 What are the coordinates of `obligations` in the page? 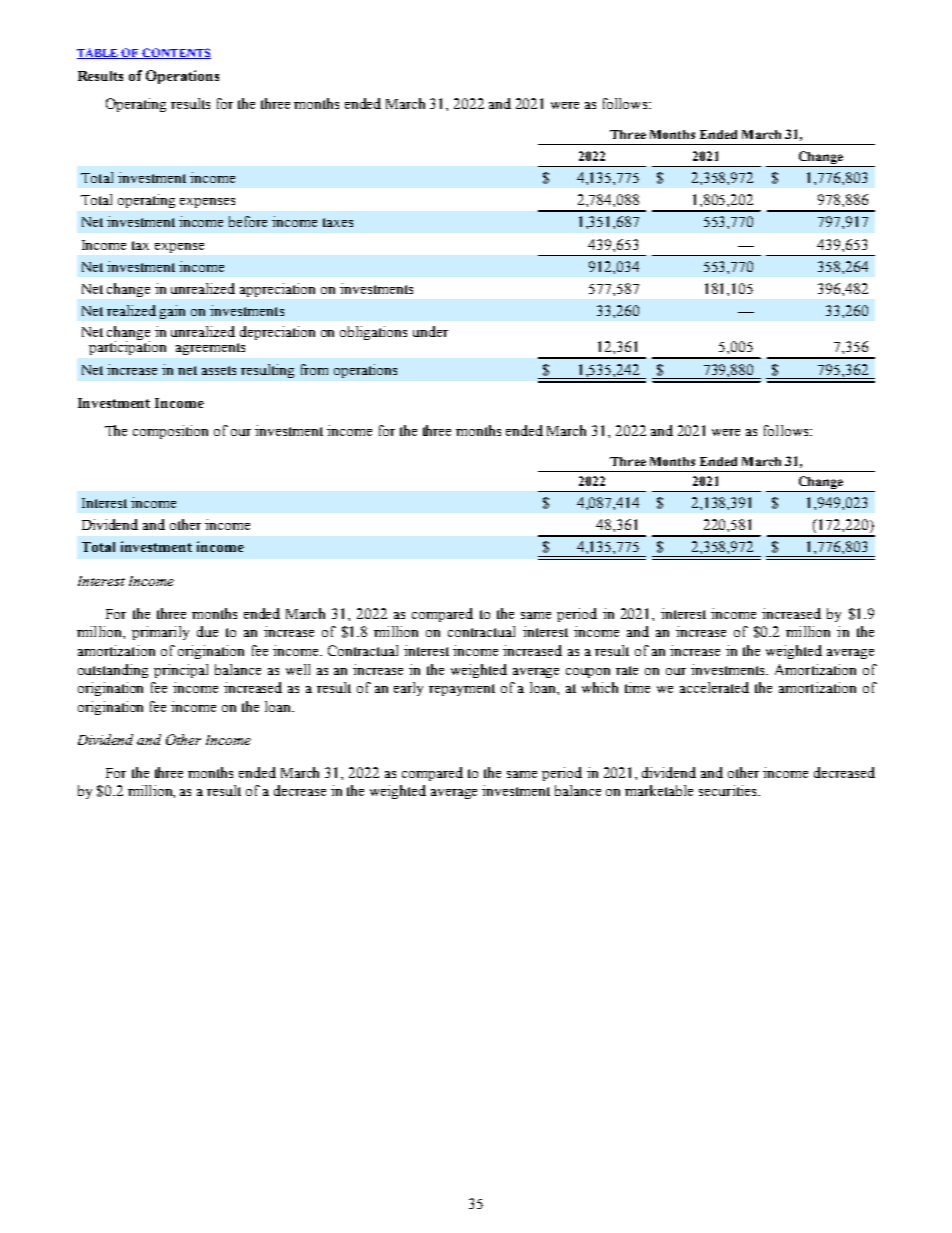 It's located at (373, 333).
